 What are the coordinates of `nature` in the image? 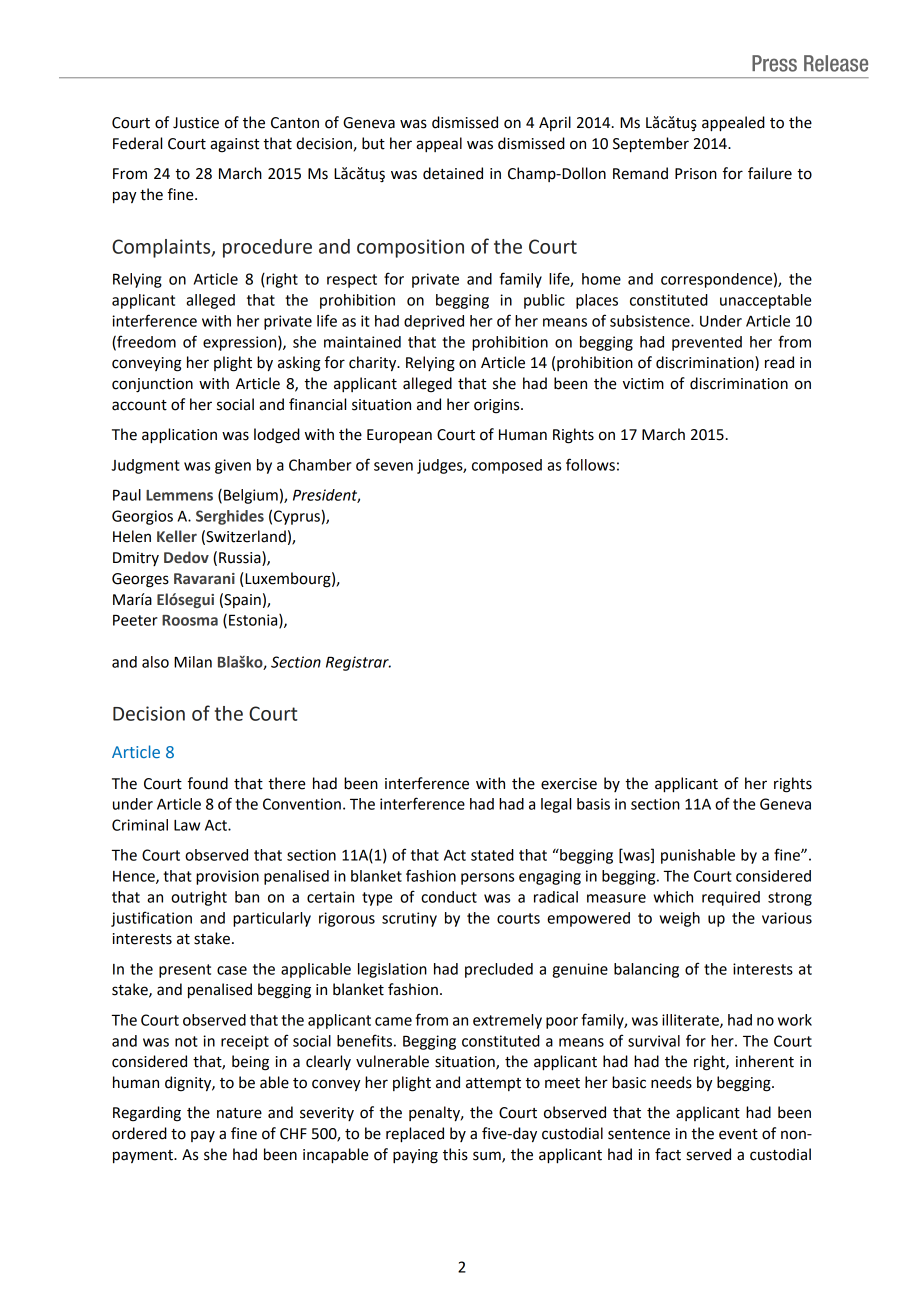 It's located at (239, 1113).
